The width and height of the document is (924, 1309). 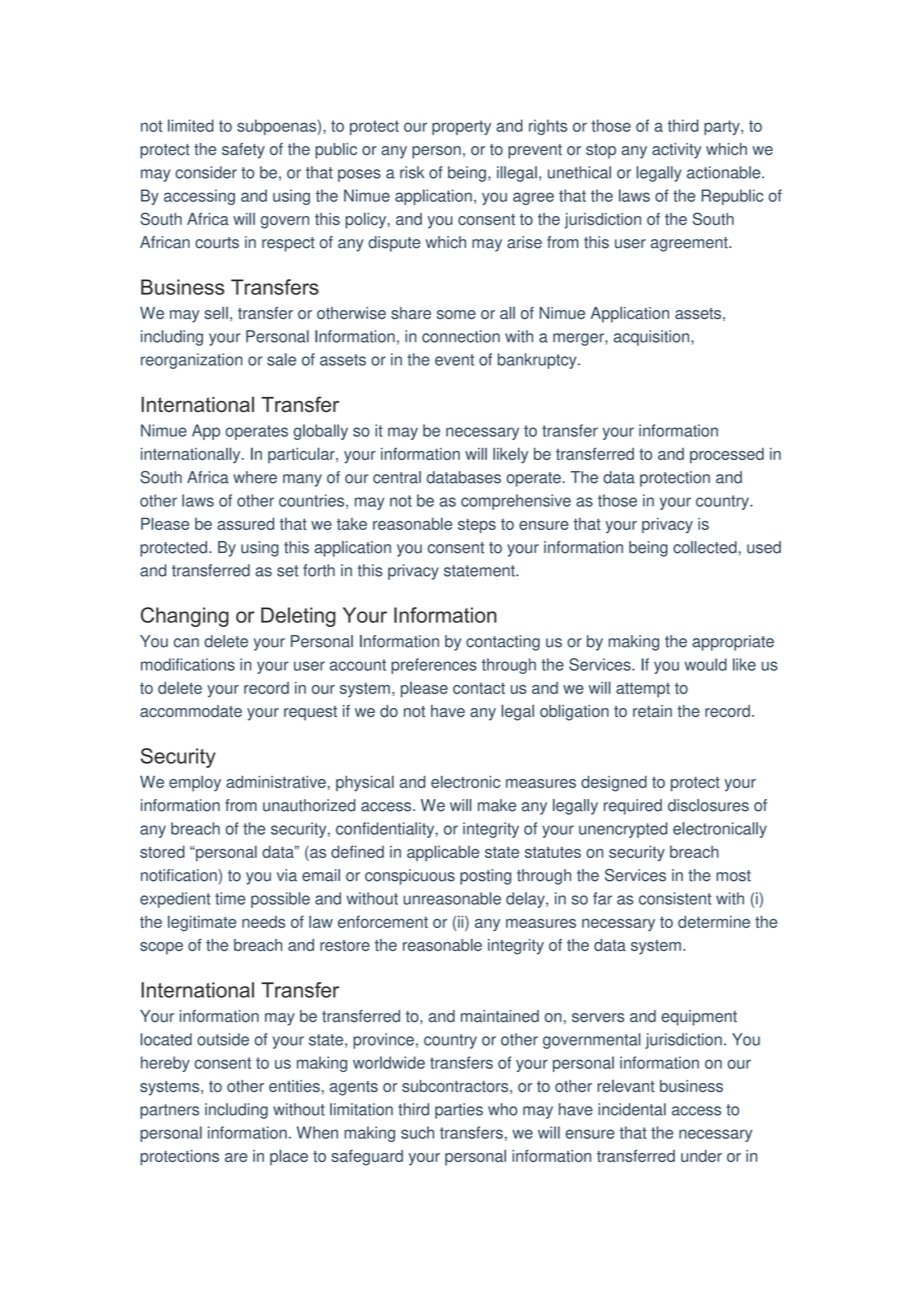 I want to click on property, so click(x=461, y=127).
